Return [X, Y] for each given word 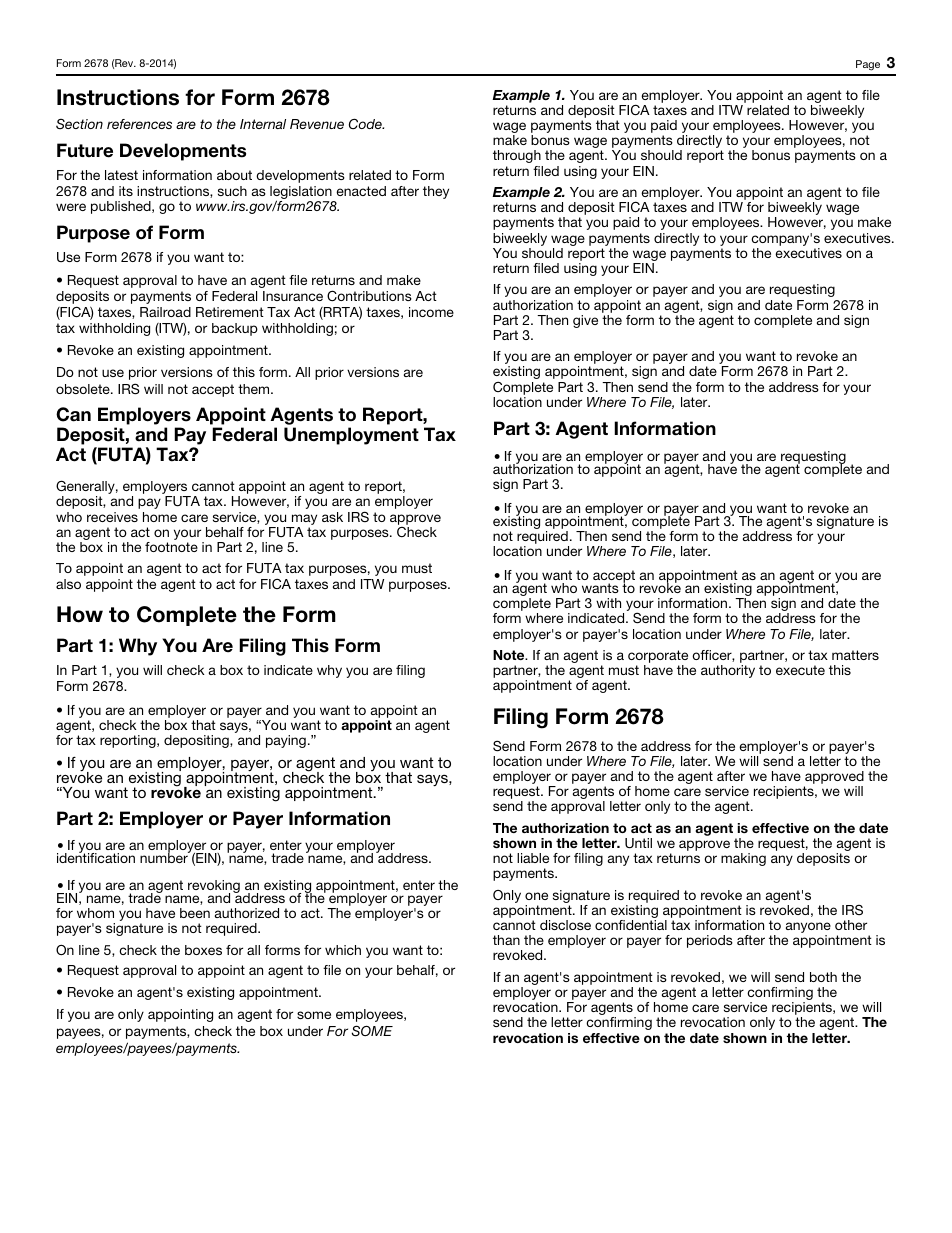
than [506, 940]
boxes [203, 950]
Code [366, 123]
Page [868, 65]
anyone [808, 929]
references [139, 124]
